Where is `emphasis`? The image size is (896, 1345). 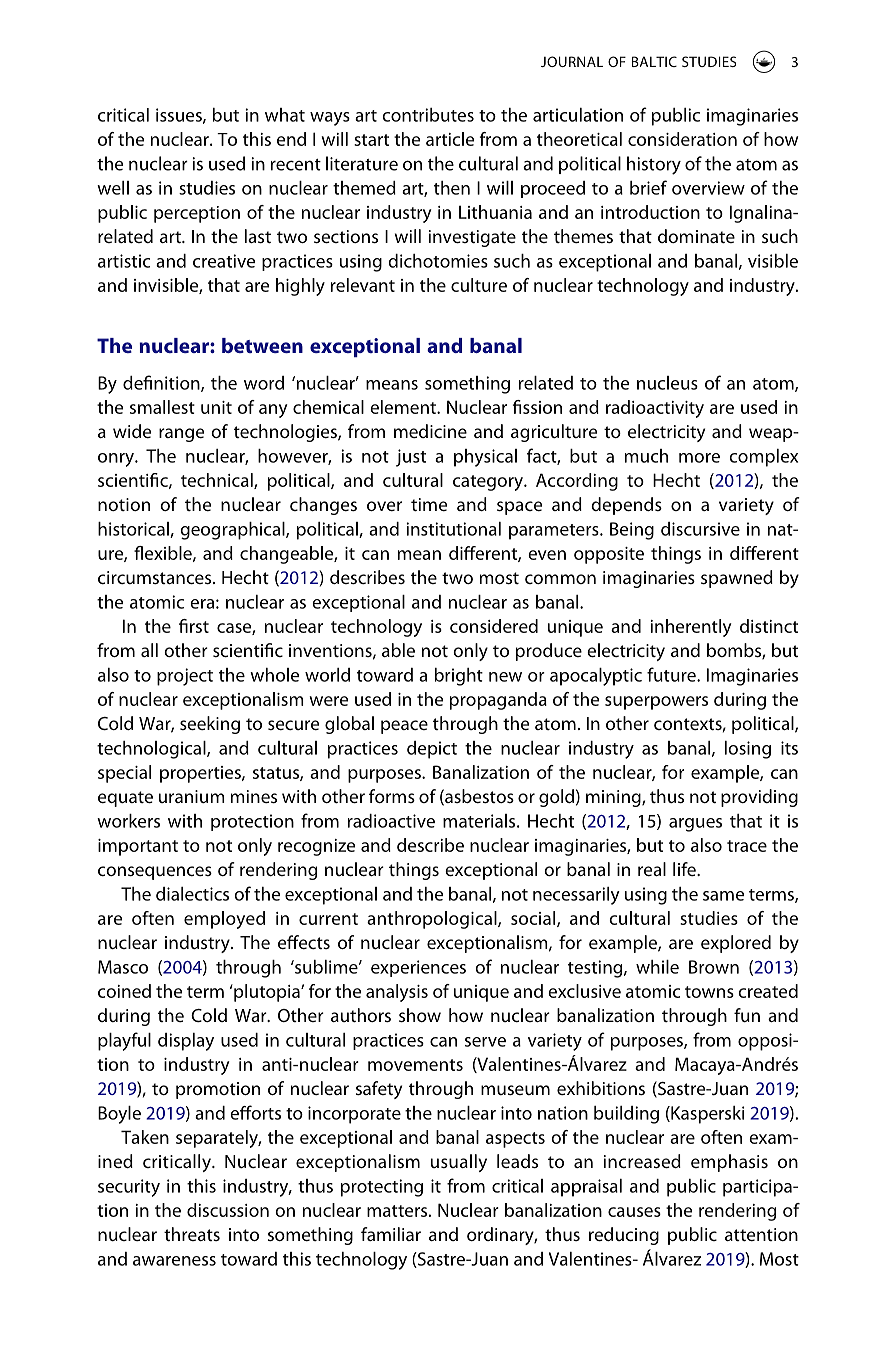 emphasis is located at coordinates (729, 1163).
